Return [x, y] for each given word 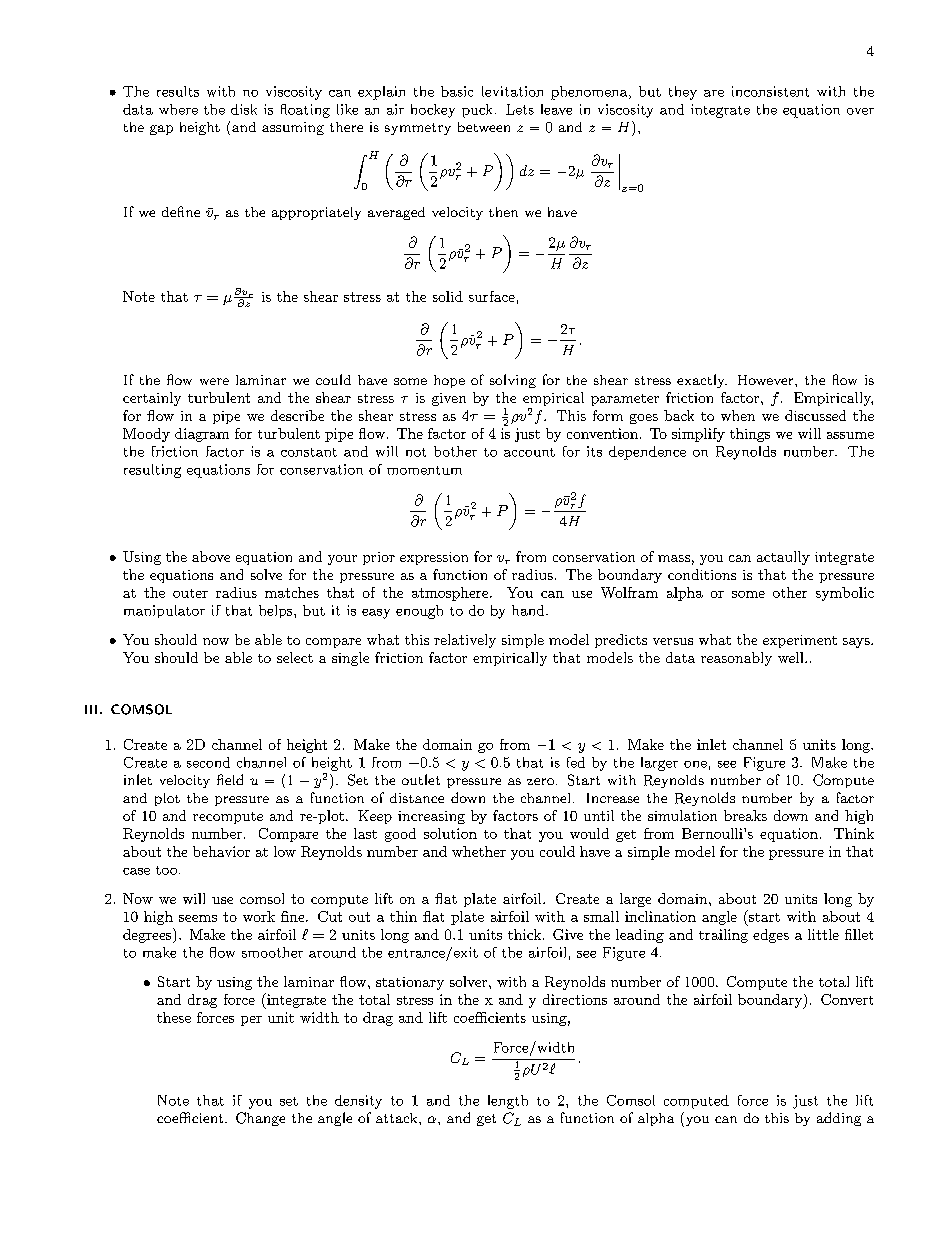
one [695, 764]
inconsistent [770, 91]
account [529, 452]
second [208, 762]
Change [260, 1119]
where [178, 109]
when [738, 415]
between [484, 127]
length [508, 1102]
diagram [202, 435]
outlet [421, 779]
